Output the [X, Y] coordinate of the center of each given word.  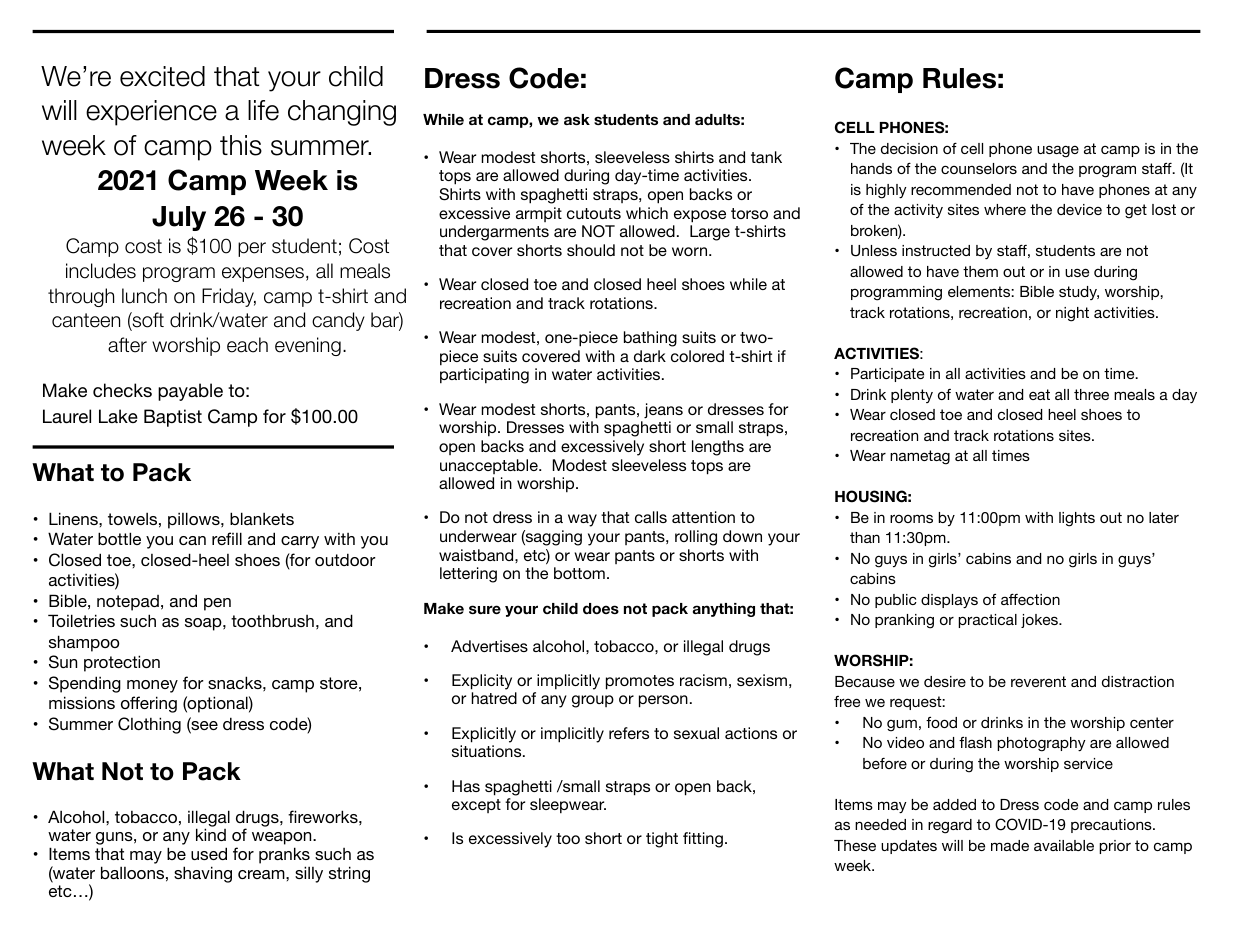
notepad [128, 603]
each [247, 345]
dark [650, 356]
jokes [1040, 621]
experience [151, 113]
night [1072, 314]
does [601, 608]
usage [1058, 151]
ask [577, 119]
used [209, 853]
